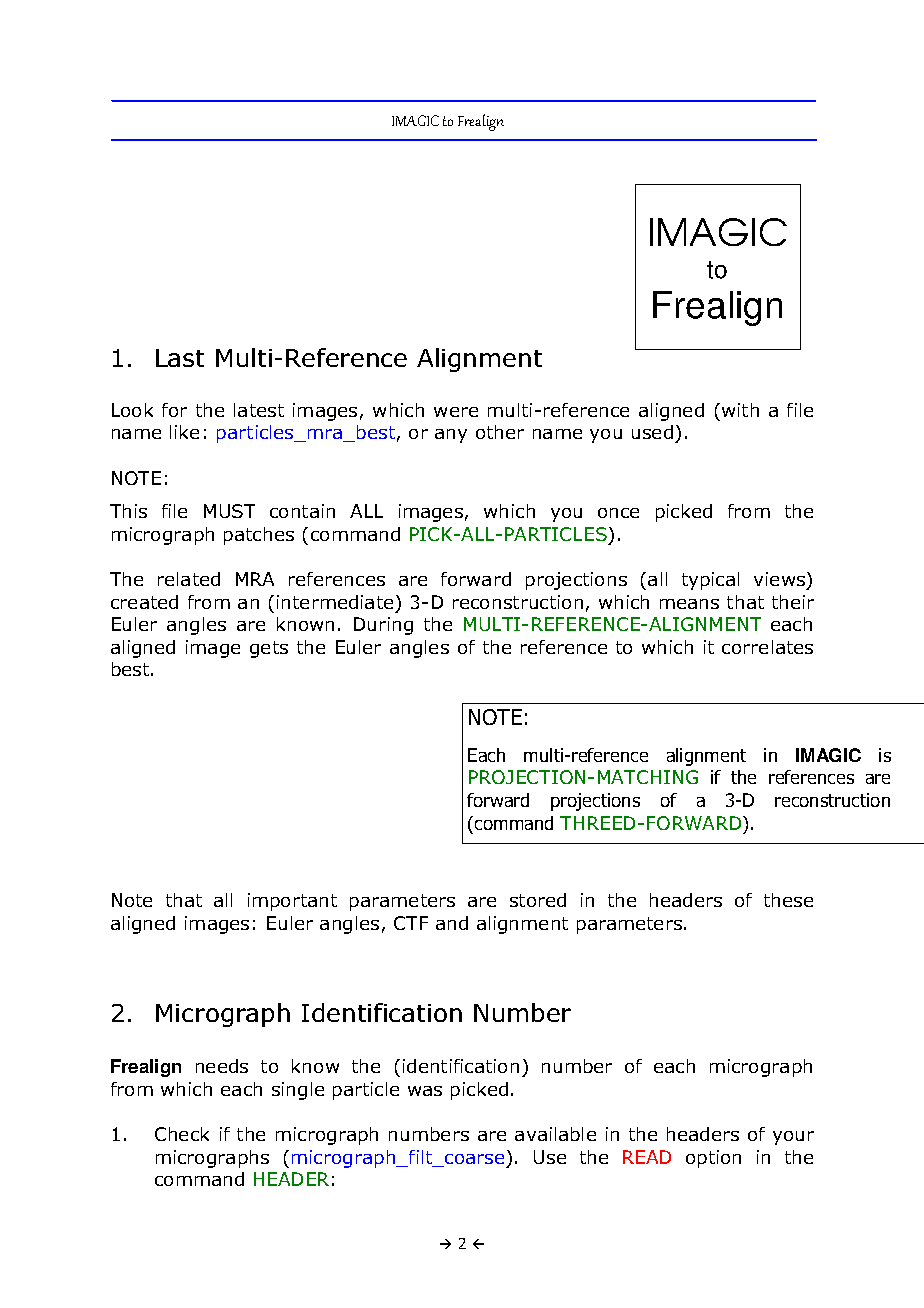 This document has height=1308, width=924. Describe the element at coordinates (788, 900) in the document. I see `these` at that location.
